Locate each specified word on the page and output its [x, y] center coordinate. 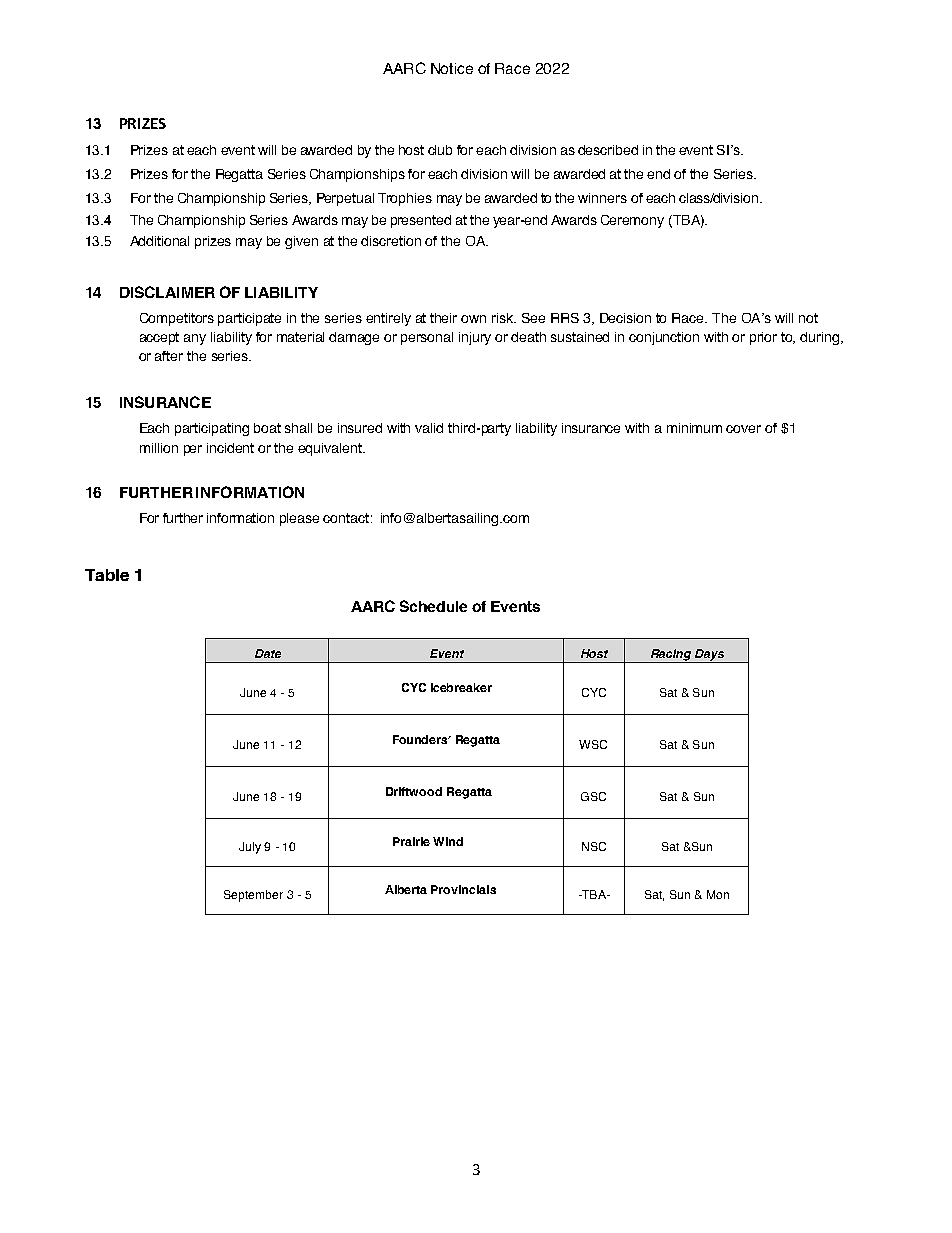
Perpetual [345, 199]
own [473, 319]
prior [763, 338]
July [250, 848]
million [159, 448]
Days [710, 656]
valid [429, 428]
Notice [452, 68]
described [608, 150]
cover [743, 429]
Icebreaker [461, 687]
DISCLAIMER [167, 292]
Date [268, 653]
